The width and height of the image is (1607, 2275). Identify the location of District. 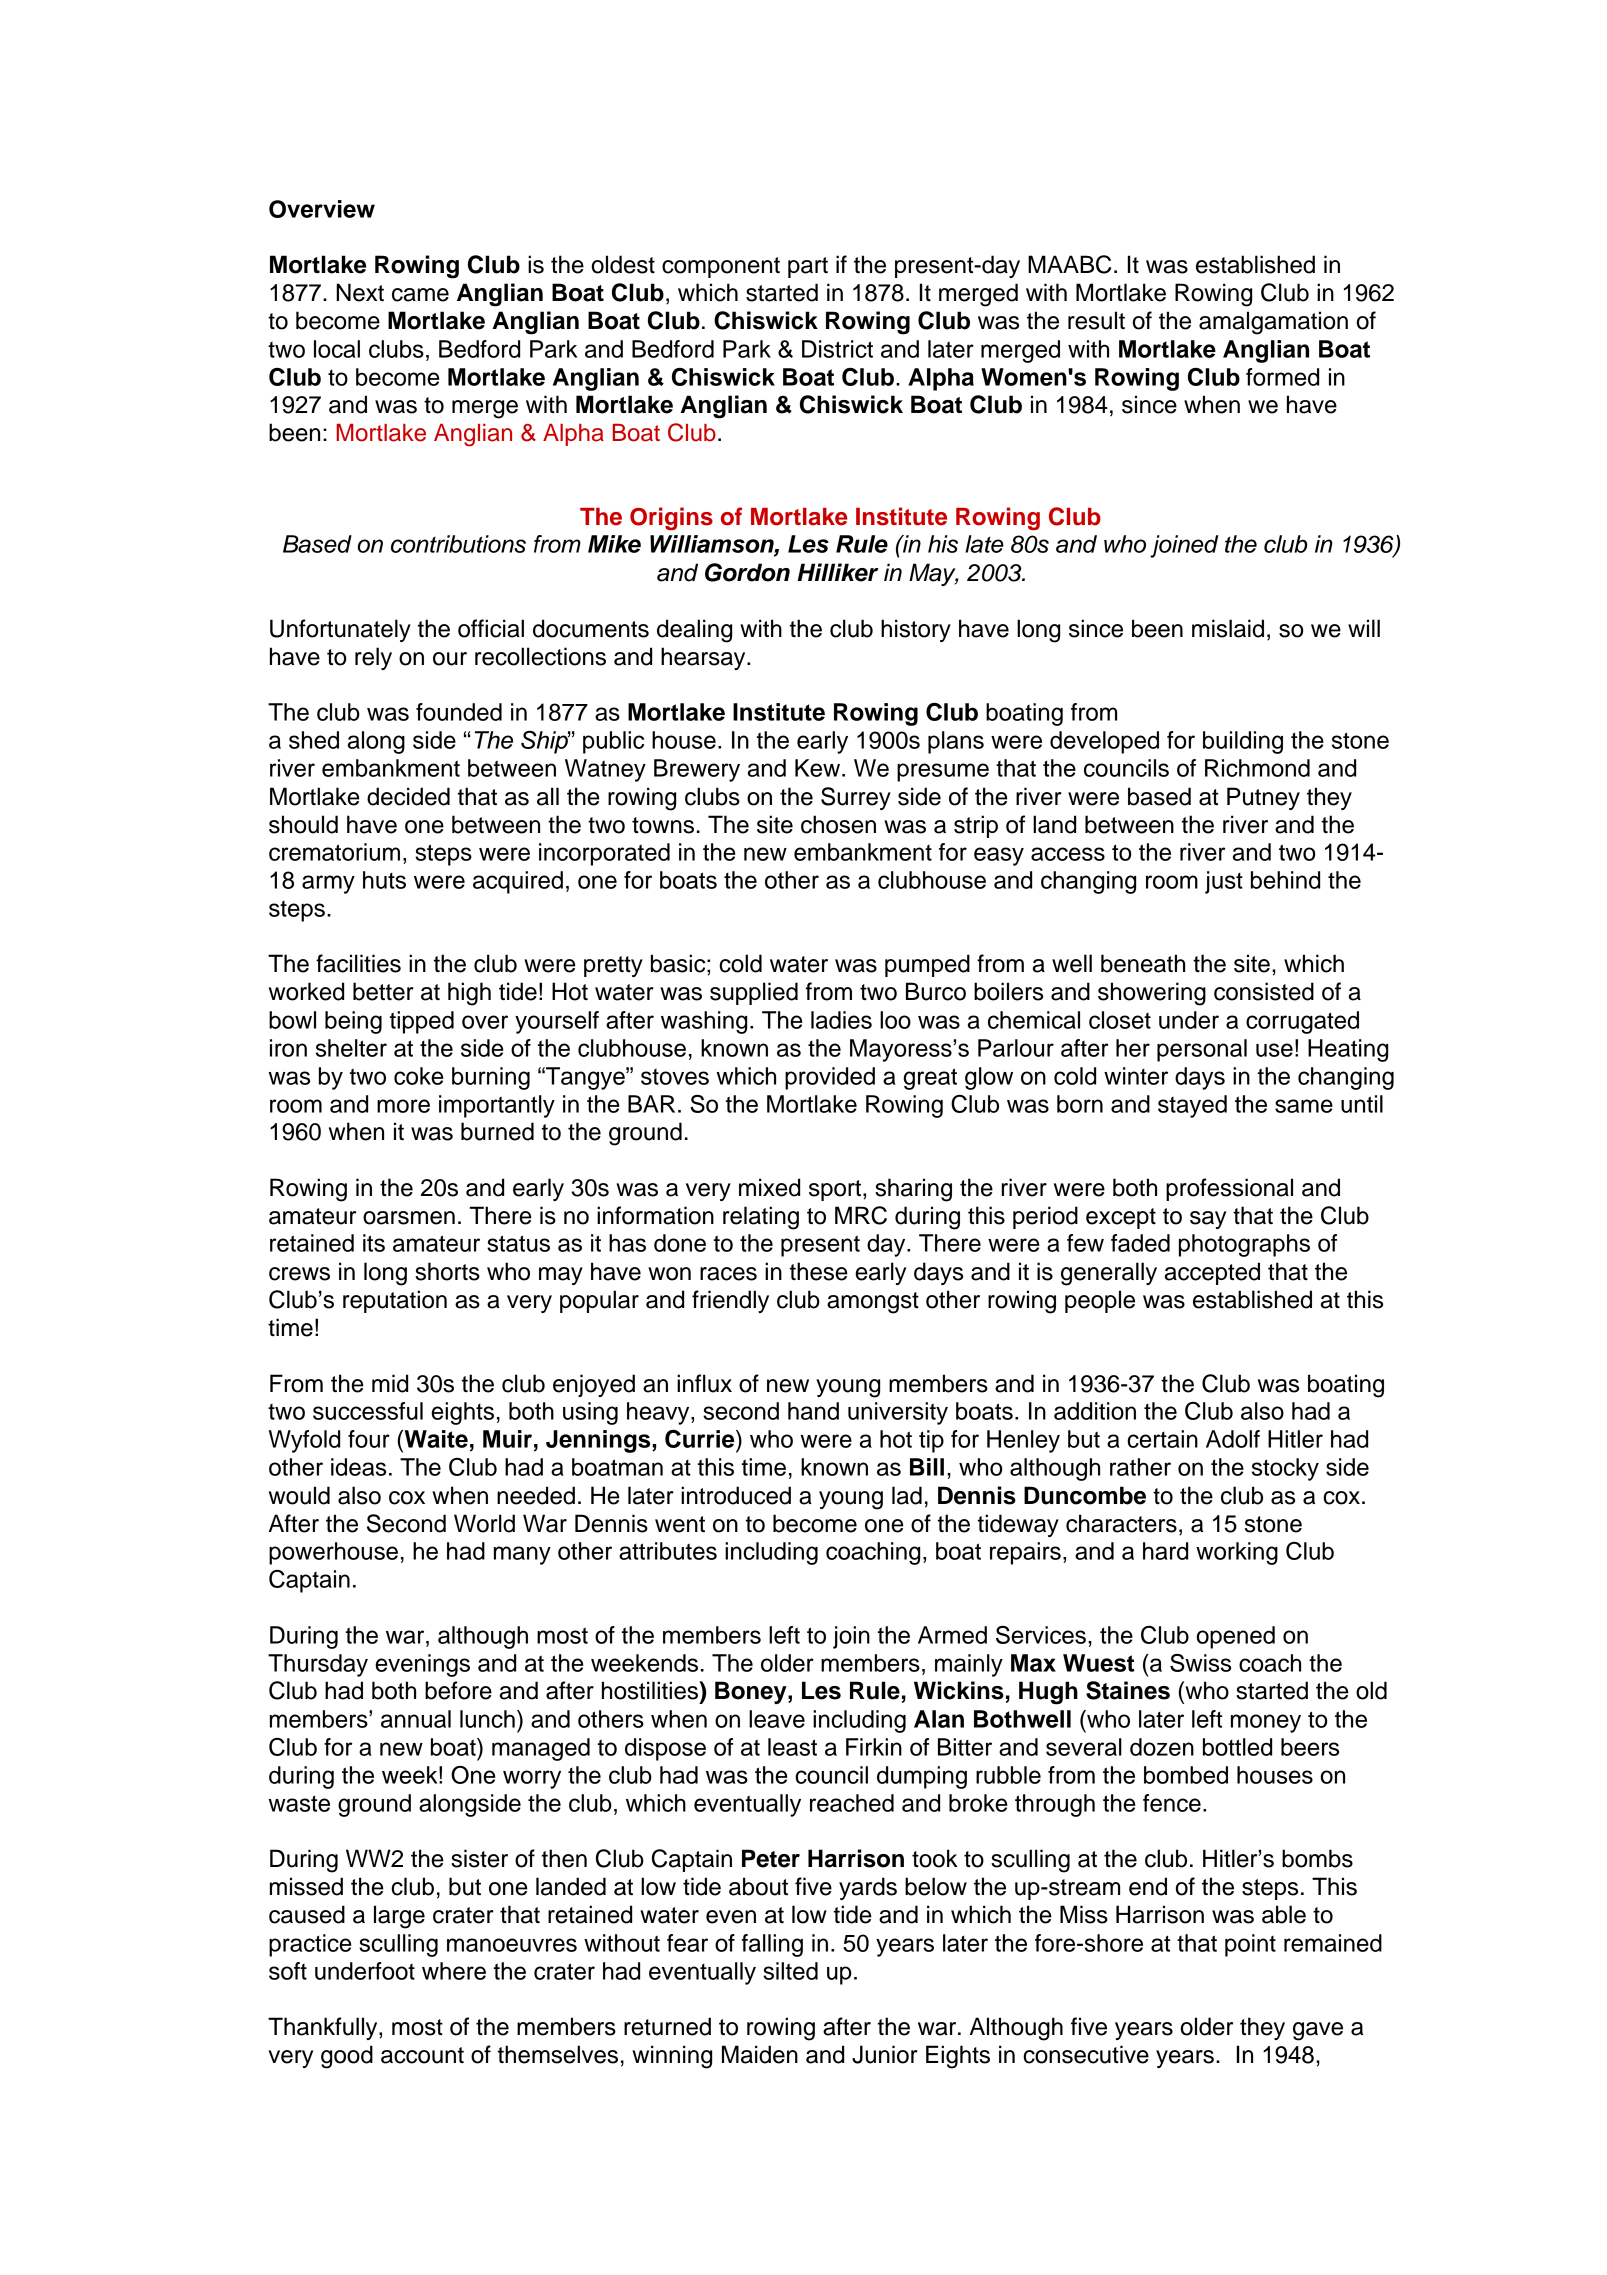
(837, 349).
